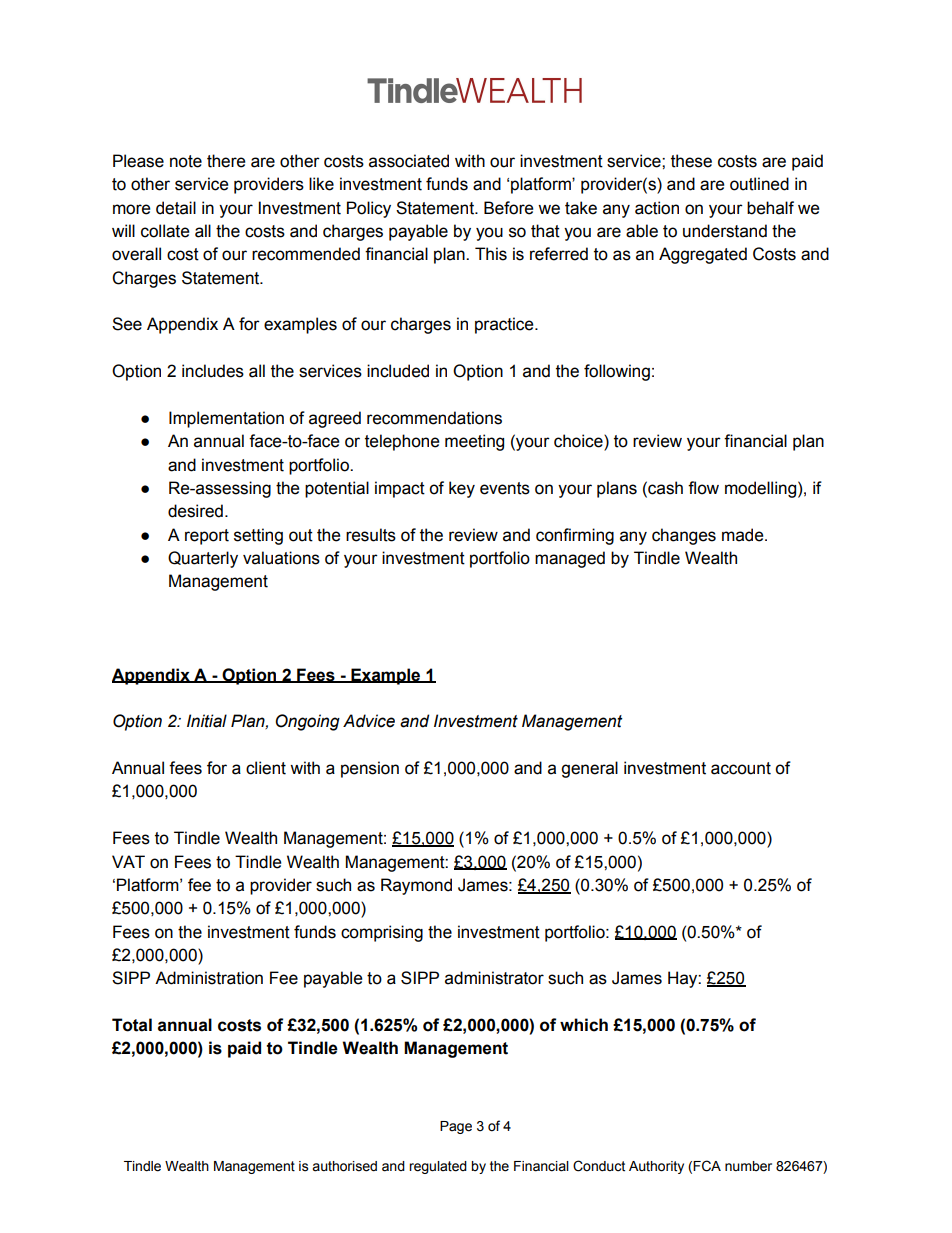  I want to click on authorised, so click(344, 1166).
